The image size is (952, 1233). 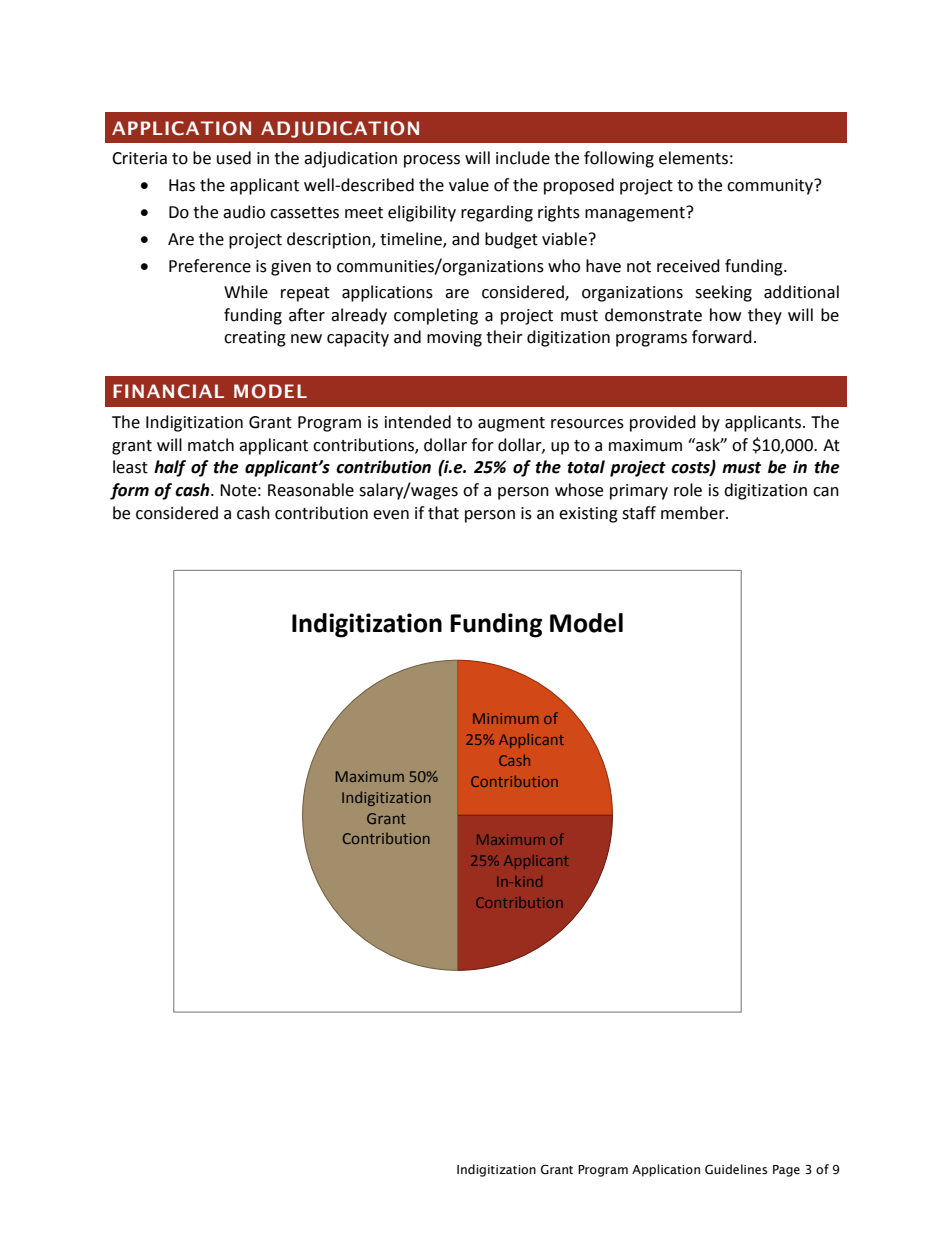 I want to click on half, so click(x=170, y=468).
